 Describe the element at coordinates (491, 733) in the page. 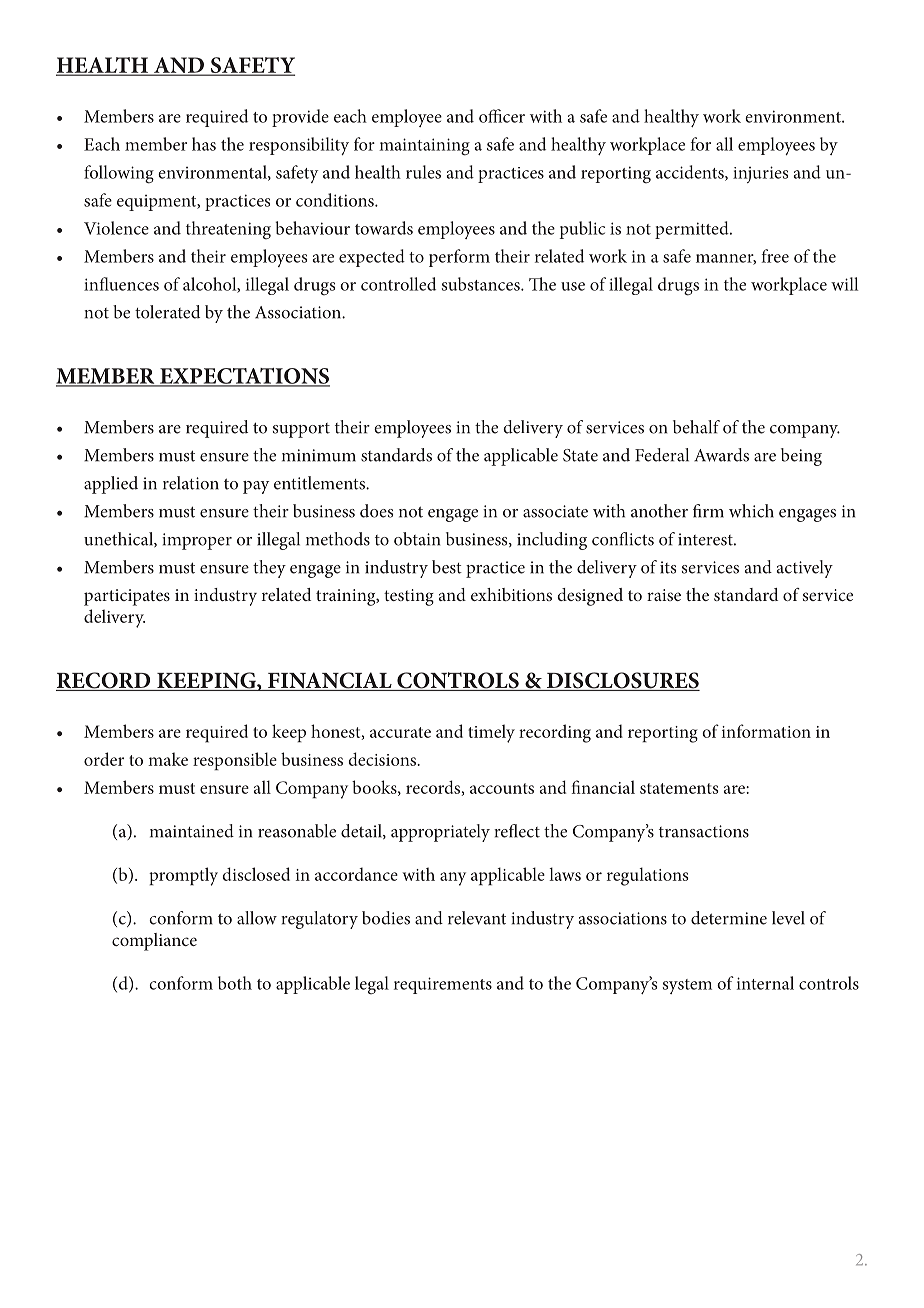

I see `timely` at that location.
